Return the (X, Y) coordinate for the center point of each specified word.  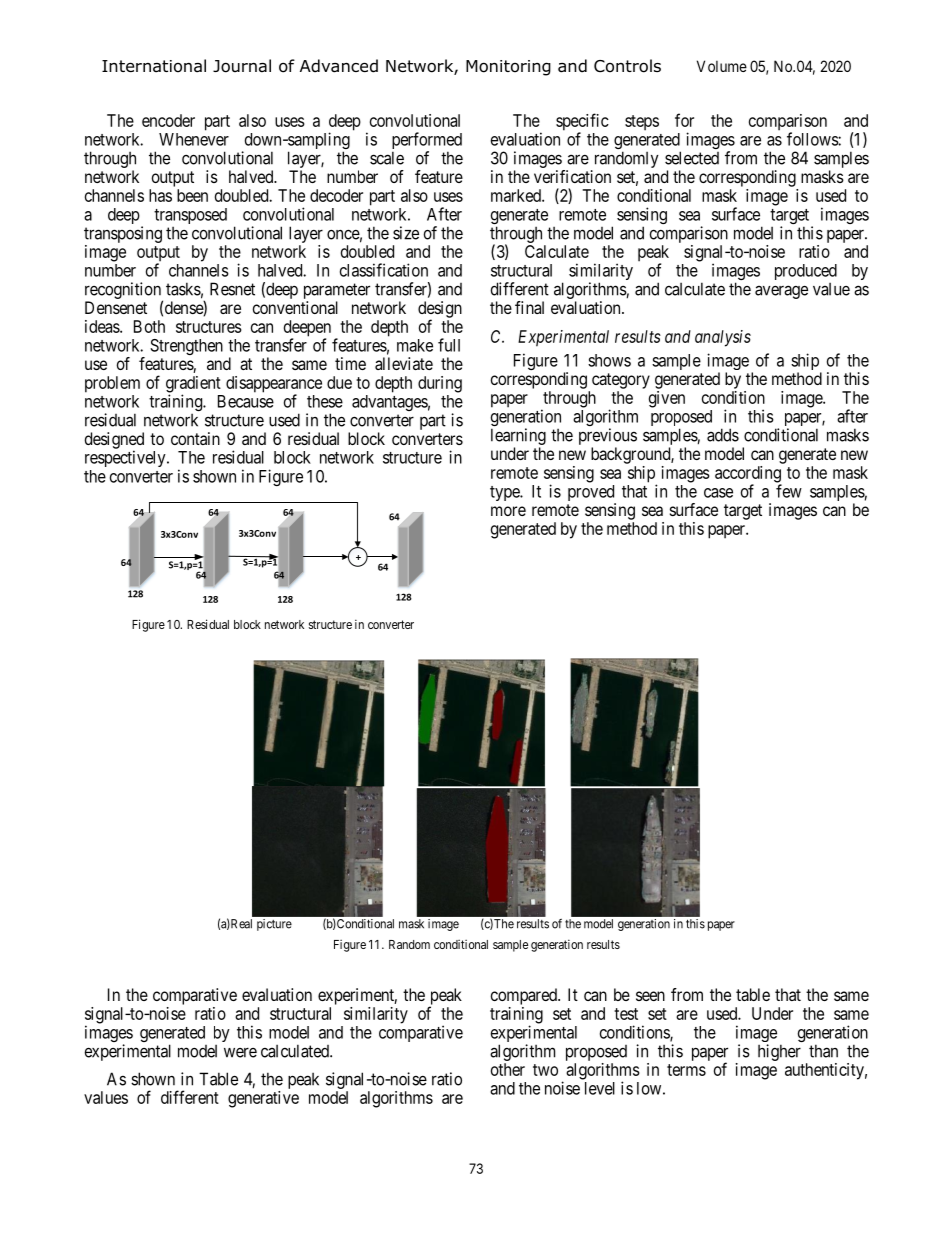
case (718, 493)
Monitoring (508, 68)
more (508, 511)
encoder (168, 120)
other (508, 1069)
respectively (126, 458)
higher (779, 1052)
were (240, 1053)
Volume (722, 66)
